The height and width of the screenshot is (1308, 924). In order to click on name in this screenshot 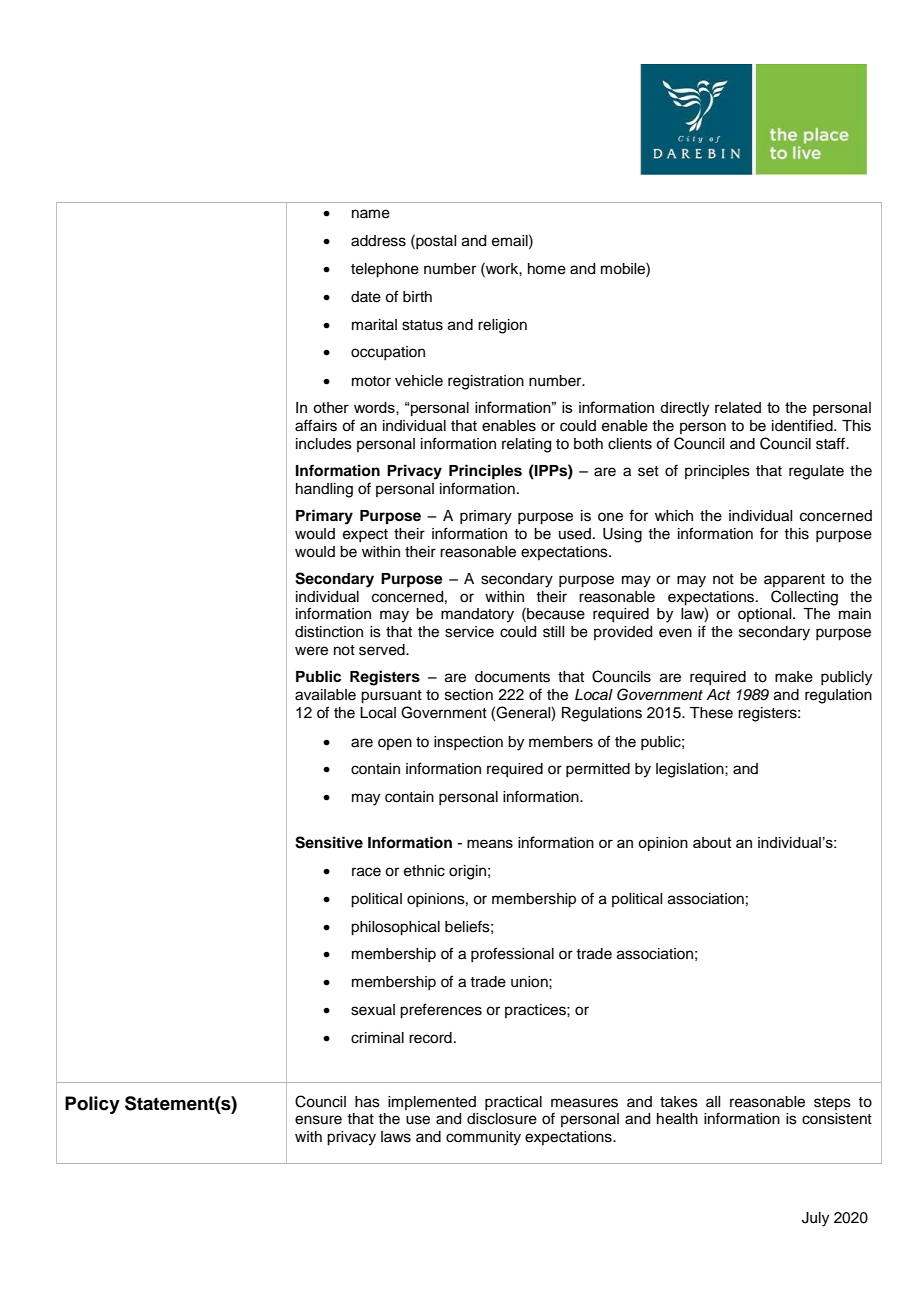, I will do `click(371, 214)`.
